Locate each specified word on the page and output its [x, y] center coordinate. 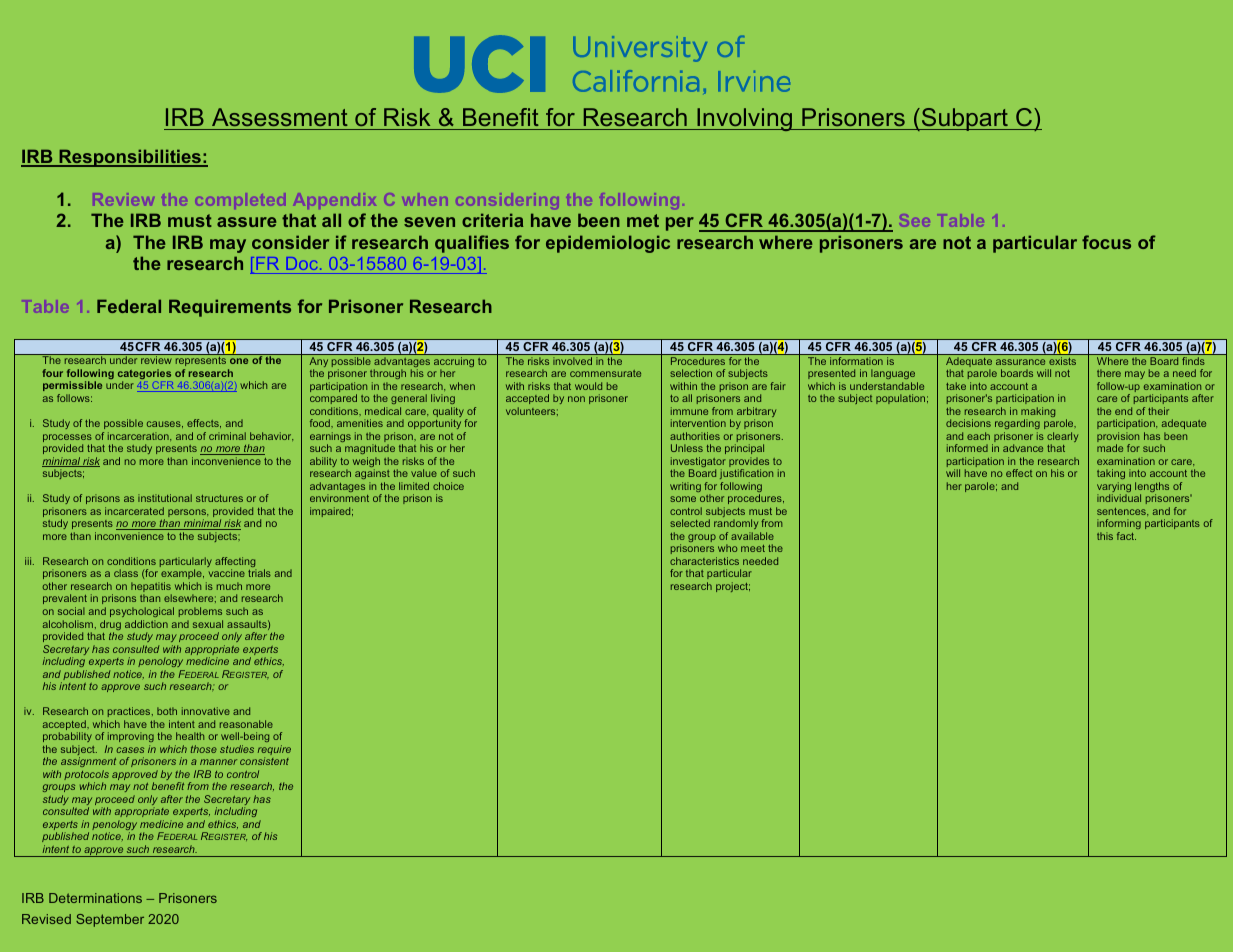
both [167, 711]
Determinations [95, 898]
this [1105, 536]
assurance [1020, 362]
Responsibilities [130, 158]
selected [690, 523]
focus [1106, 242]
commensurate [605, 373]
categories [144, 375]
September [110, 920]
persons [188, 514]
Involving [745, 119]
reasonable [246, 724]
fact [1126, 536]
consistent [264, 761]
